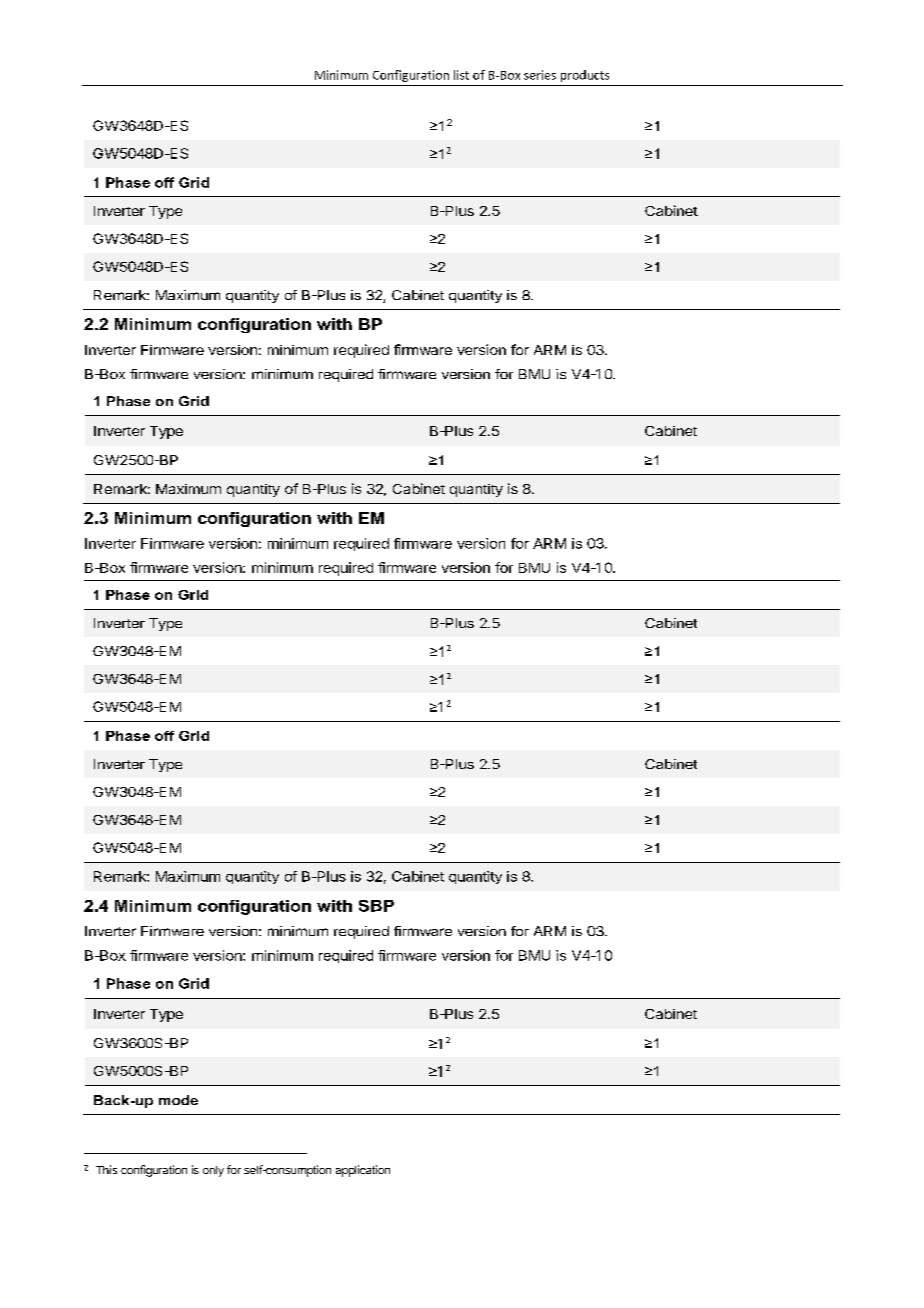  What do you see at coordinates (540, 75) in the screenshot?
I see `series` at bounding box center [540, 75].
